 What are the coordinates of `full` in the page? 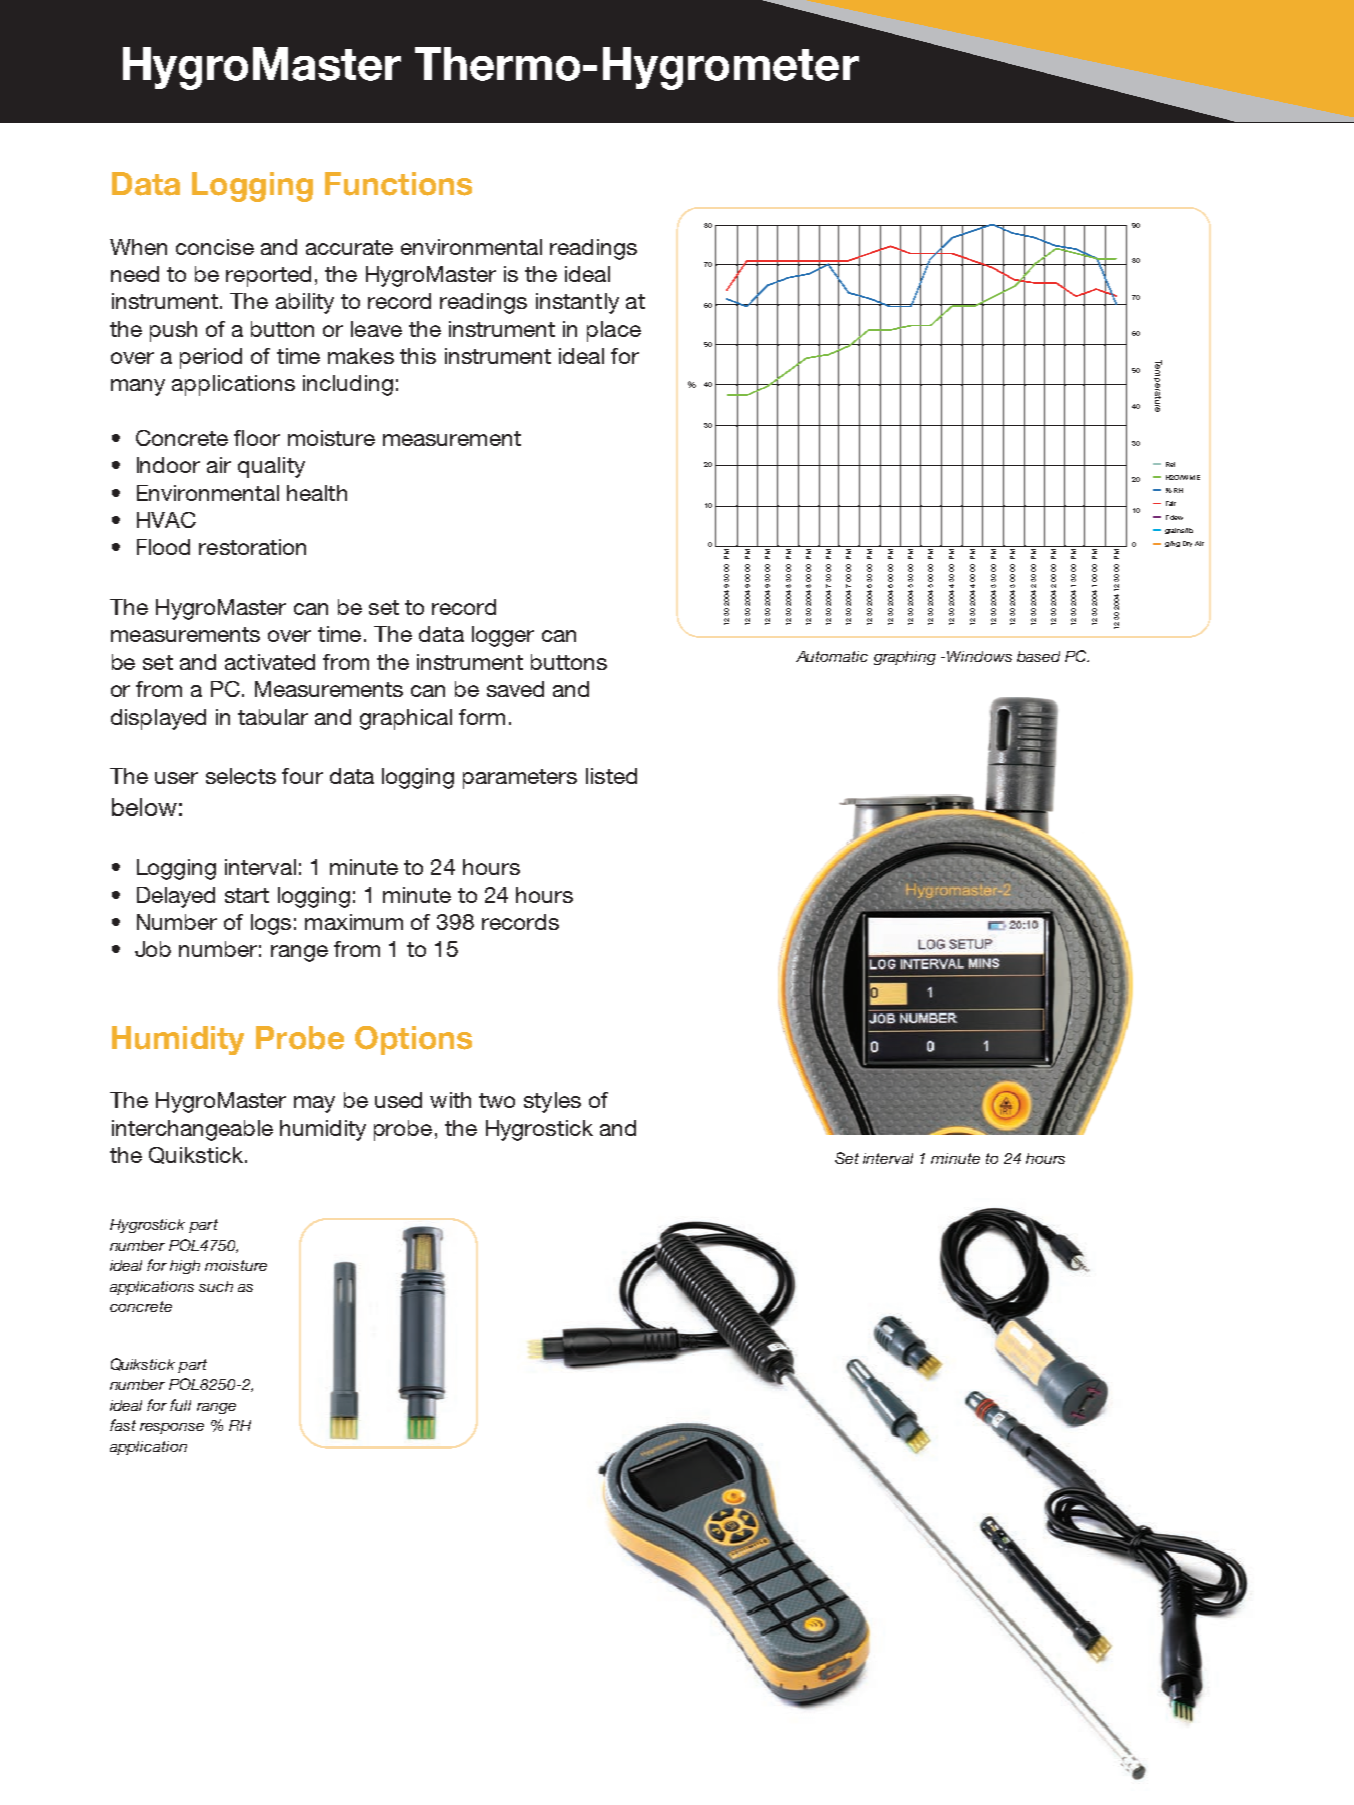 It's located at (180, 1405).
